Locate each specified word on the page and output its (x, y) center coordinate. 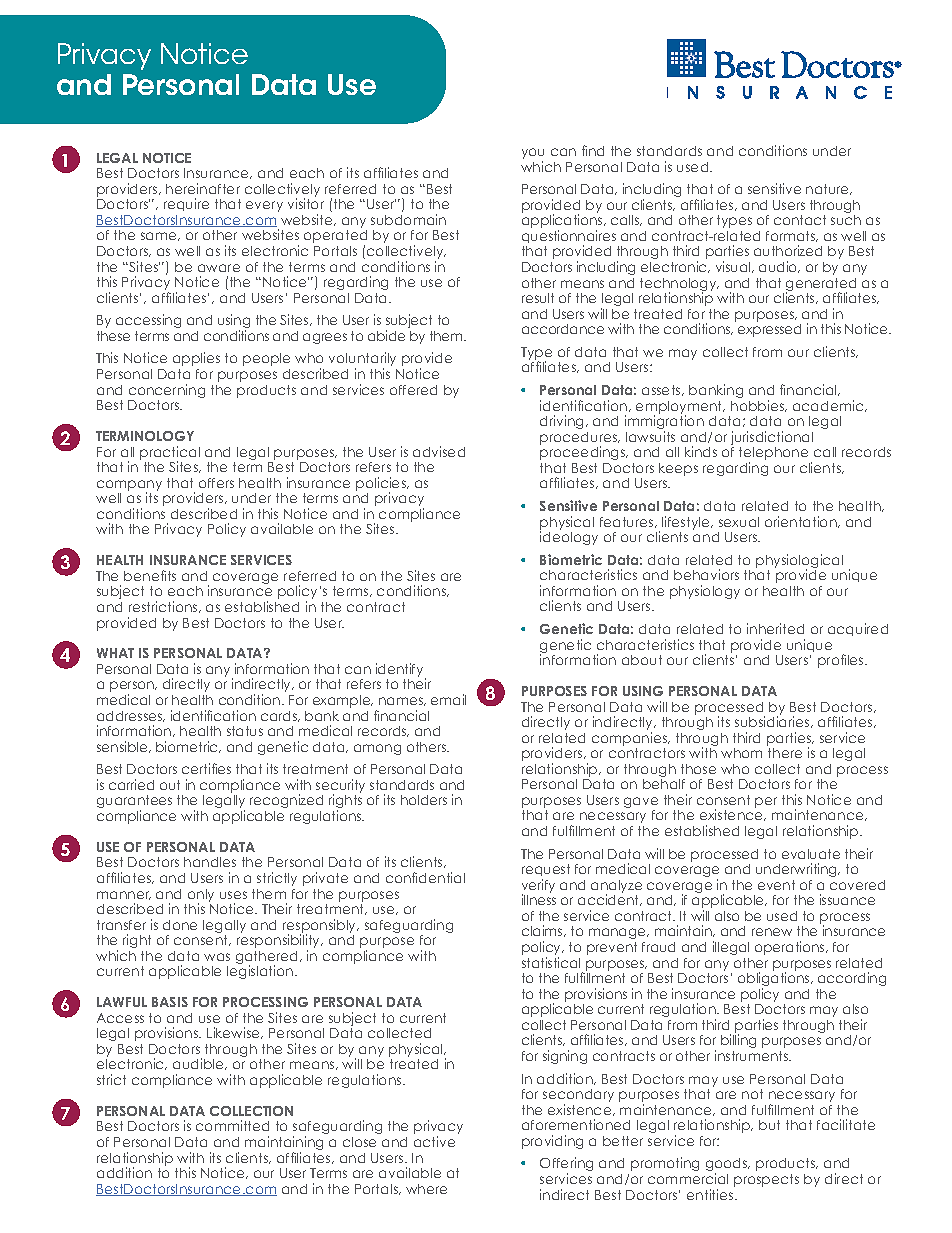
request (546, 872)
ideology (569, 537)
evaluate (811, 854)
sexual (739, 522)
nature (829, 189)
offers (216, 483)
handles (210, 862)
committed (232, 1125)
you (533, 155)
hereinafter (203, 188)
